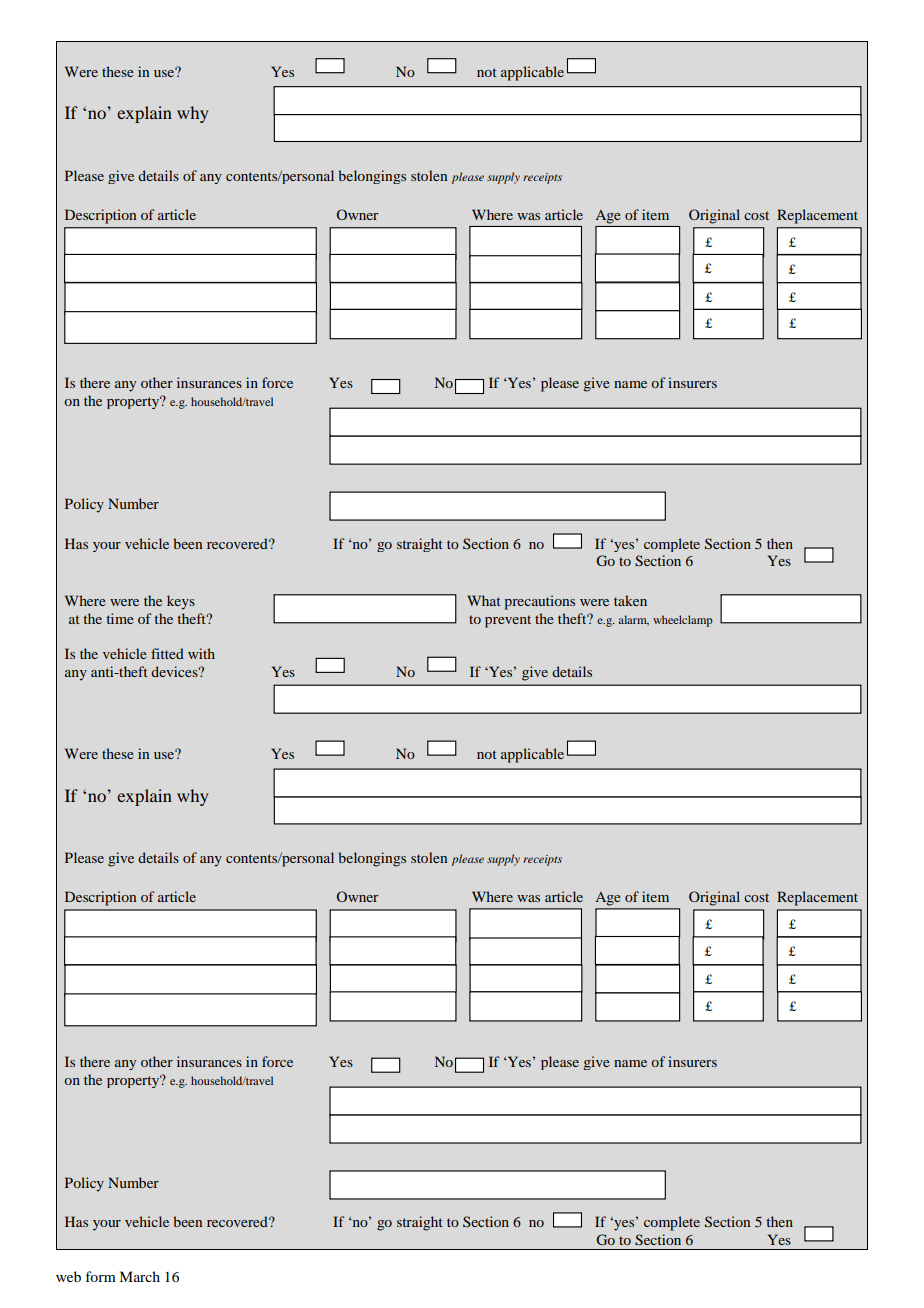 The width and height of the screenshot is (924, 1308). Describe the element at coordinates (139, 1276) in the screenshot. I see `March` at that location.
